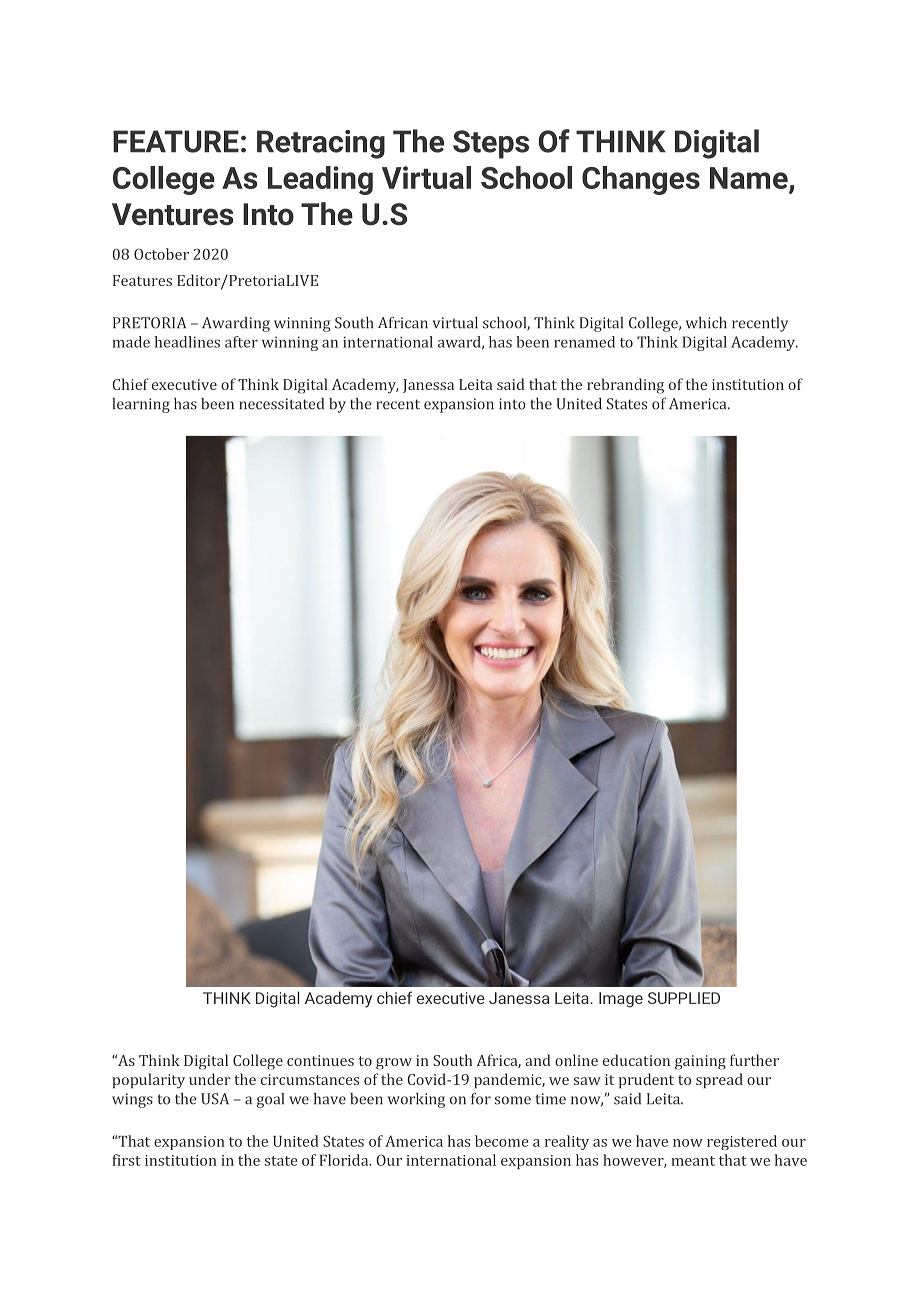  I want to click on Changes, so click(641, 180).
